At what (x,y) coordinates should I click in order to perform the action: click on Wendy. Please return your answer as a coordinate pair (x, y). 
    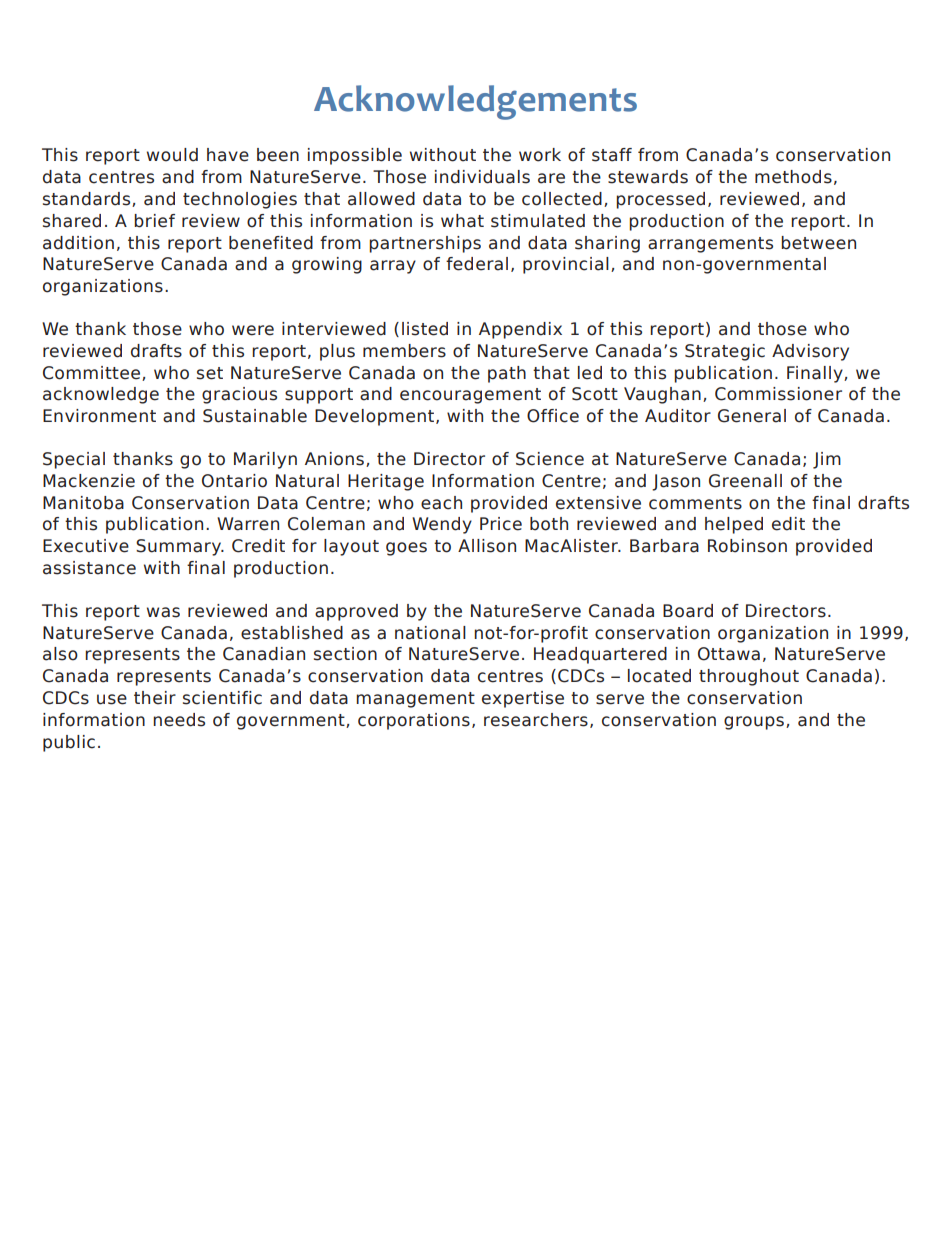
    Looking at the image, I should click on (442, 525).
